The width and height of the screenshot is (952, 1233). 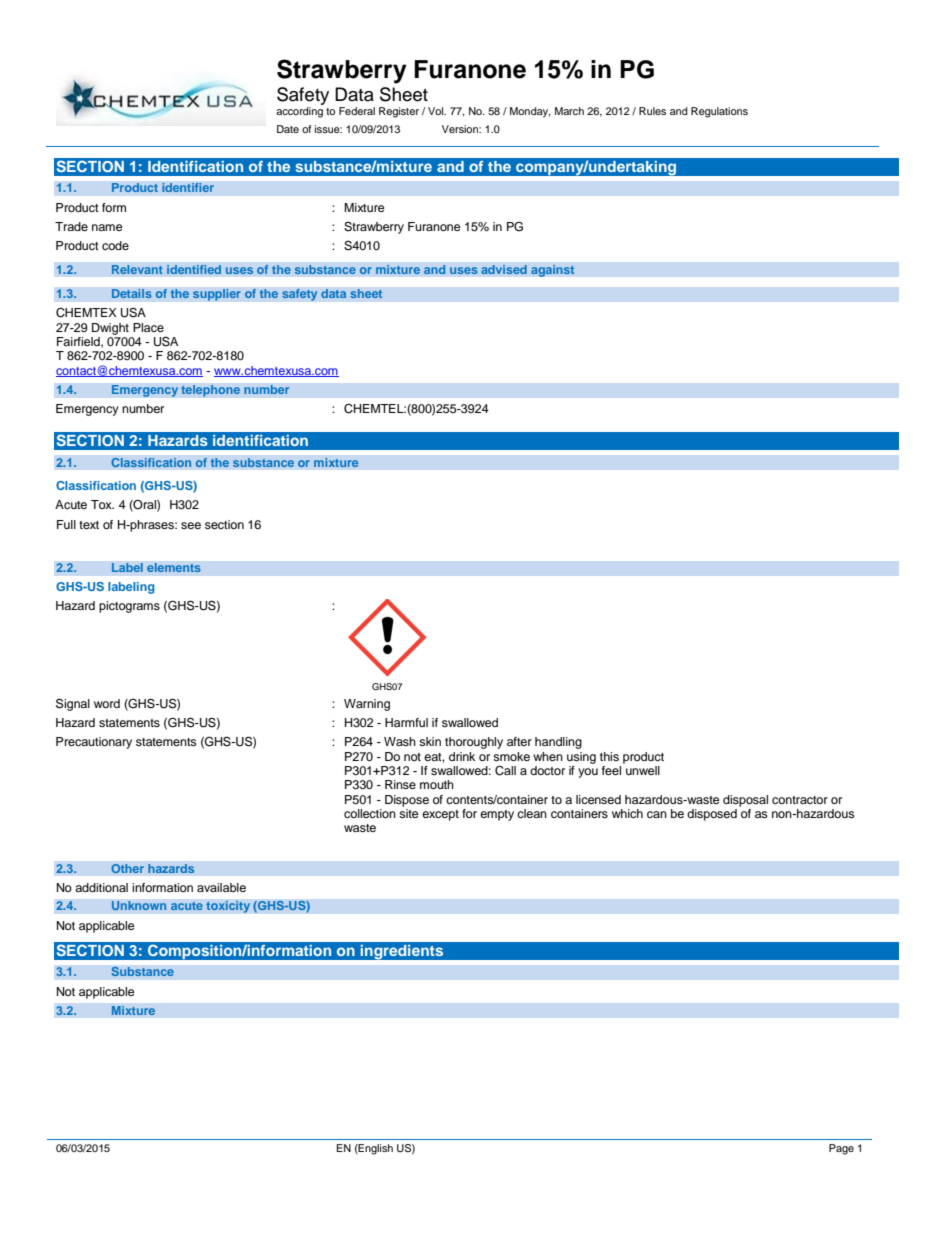 I want to click on Vol, so click(x=437, y=111).
